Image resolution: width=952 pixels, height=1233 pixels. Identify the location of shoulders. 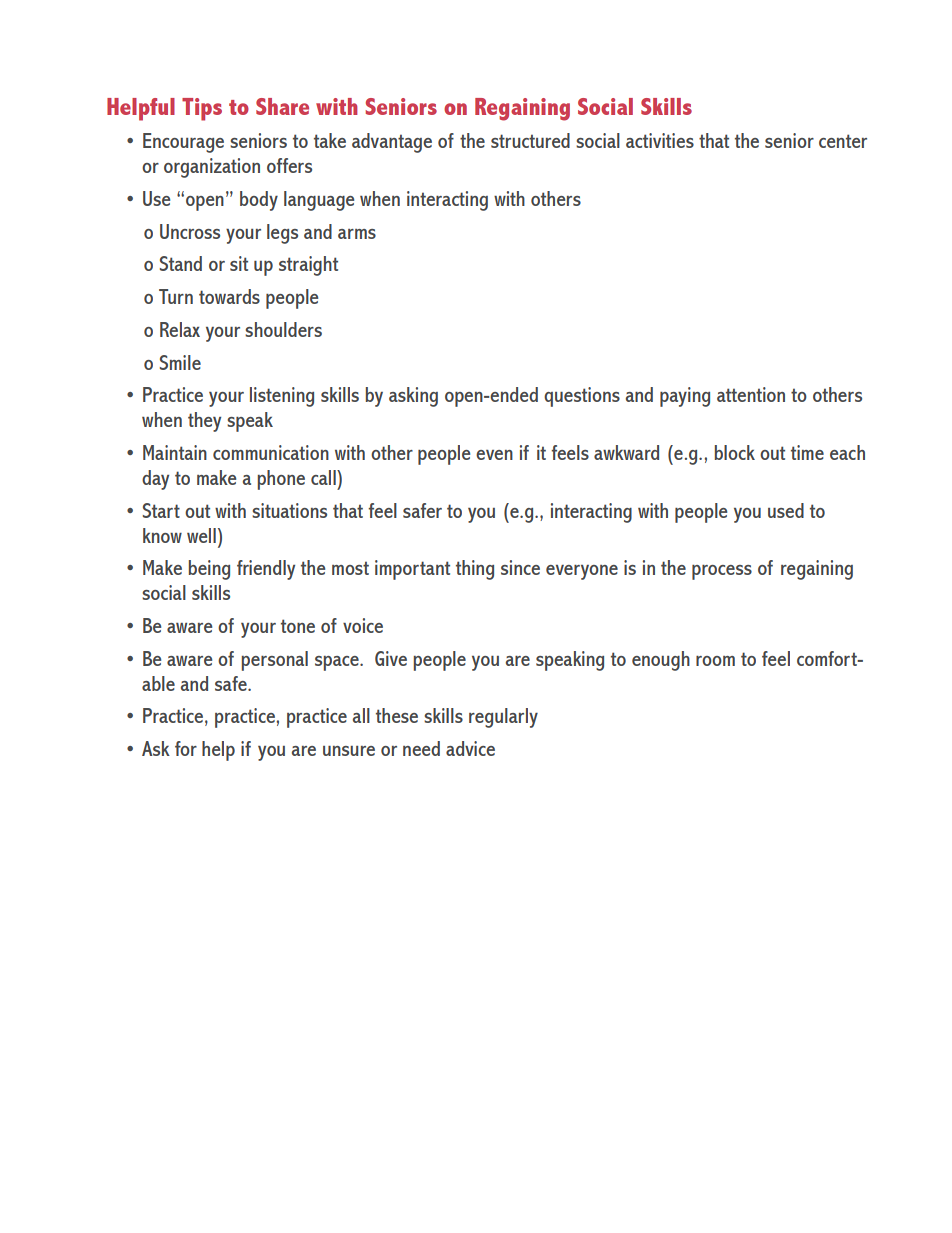
(283, 329).
